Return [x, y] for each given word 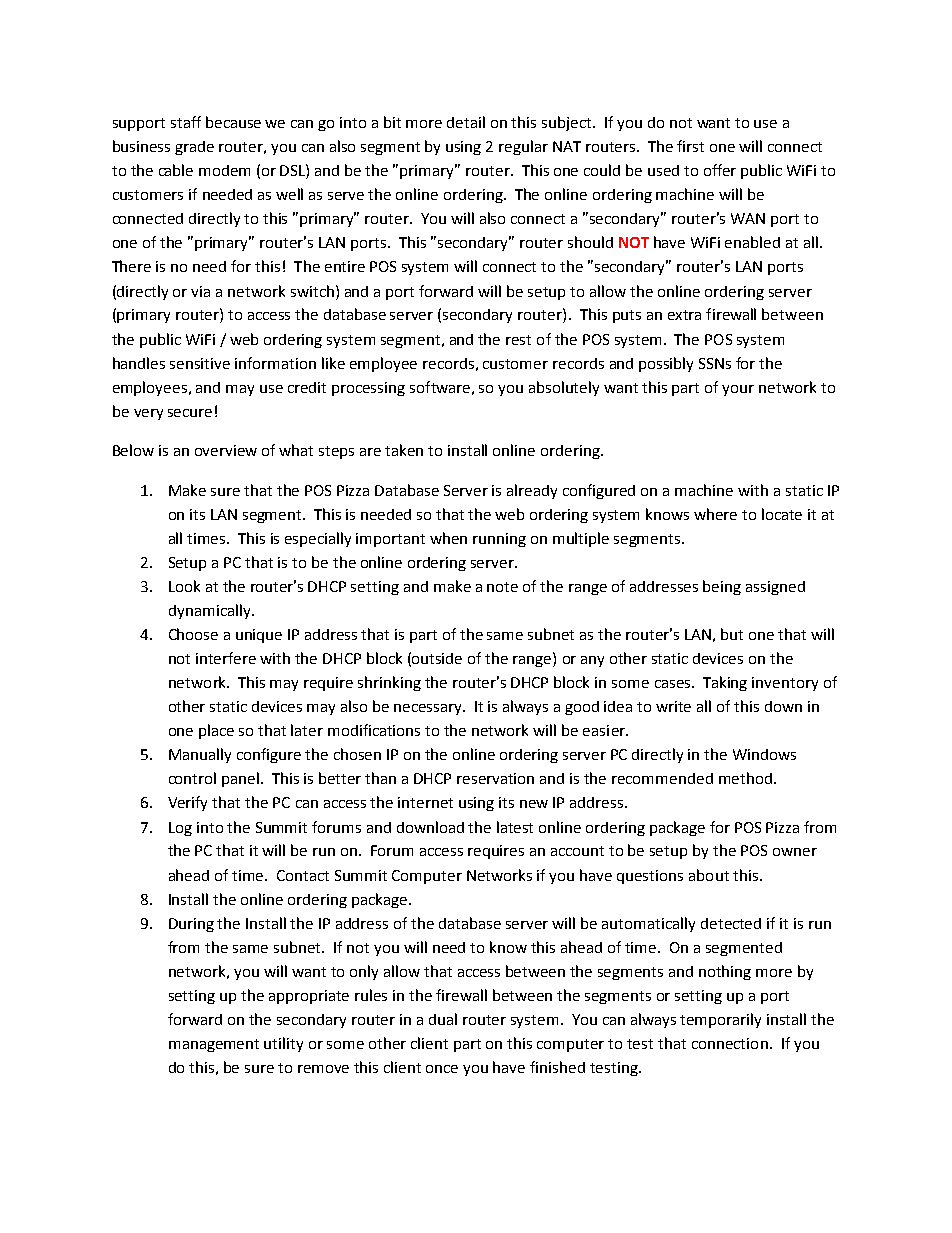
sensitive [200, 363]
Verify [187, 803]
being [722, 587]
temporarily [720, 1020]
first [690, 146]
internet [425, 802]
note [502, 587]
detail [466, 122]
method [745, 778]
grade [194, 148]
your [738, 390]
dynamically [211, 611]
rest [518, 340]
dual [443, 1019]
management [214, 1045]
